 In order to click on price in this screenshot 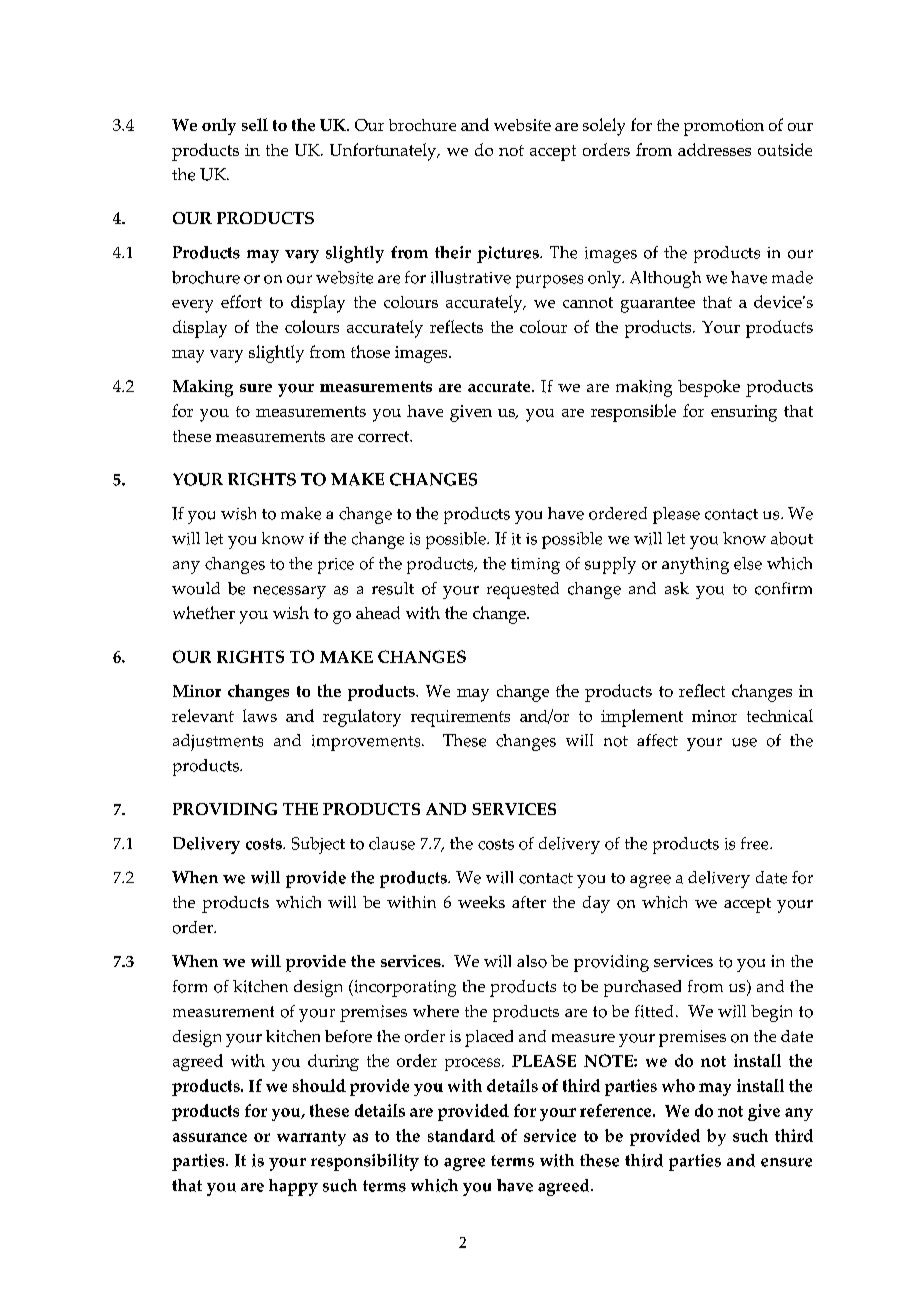, I will do `click(336, 566)`.
